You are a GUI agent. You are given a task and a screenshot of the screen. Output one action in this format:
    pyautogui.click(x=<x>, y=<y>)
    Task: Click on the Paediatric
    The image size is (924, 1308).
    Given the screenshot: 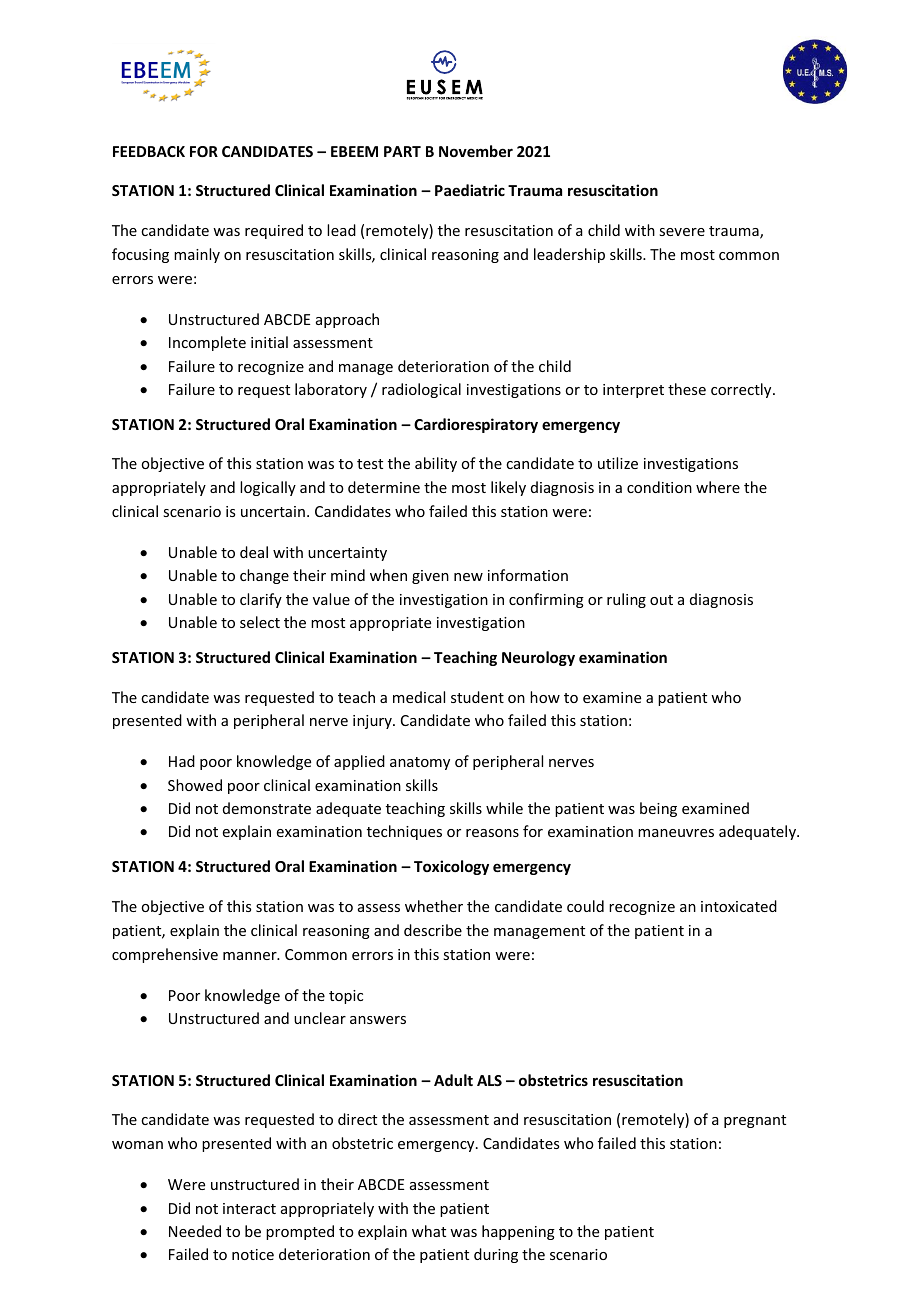 What is the action you would take?
    pyautogui.click(x=470, y=190)
